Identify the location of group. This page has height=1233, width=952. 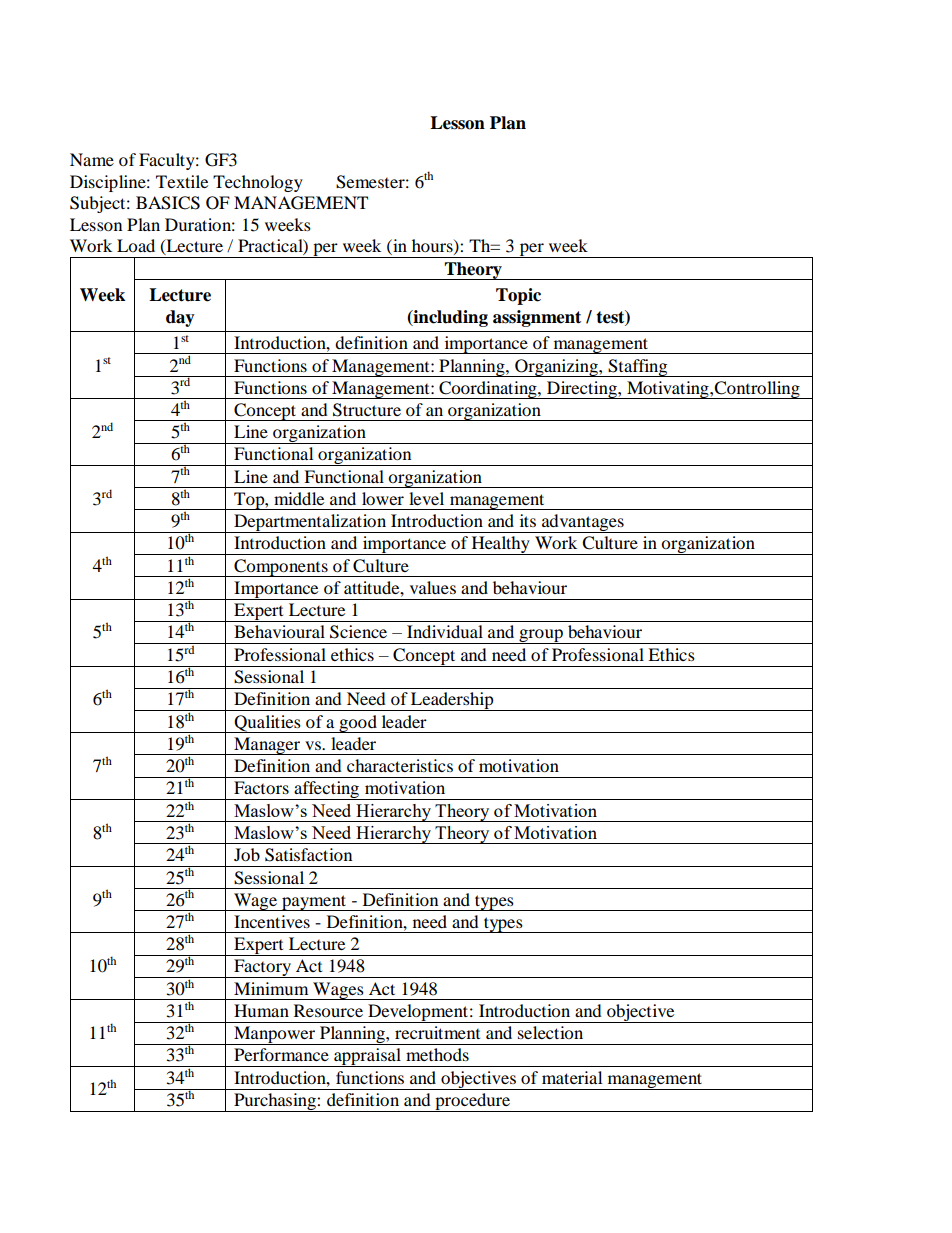
(541, 636).
